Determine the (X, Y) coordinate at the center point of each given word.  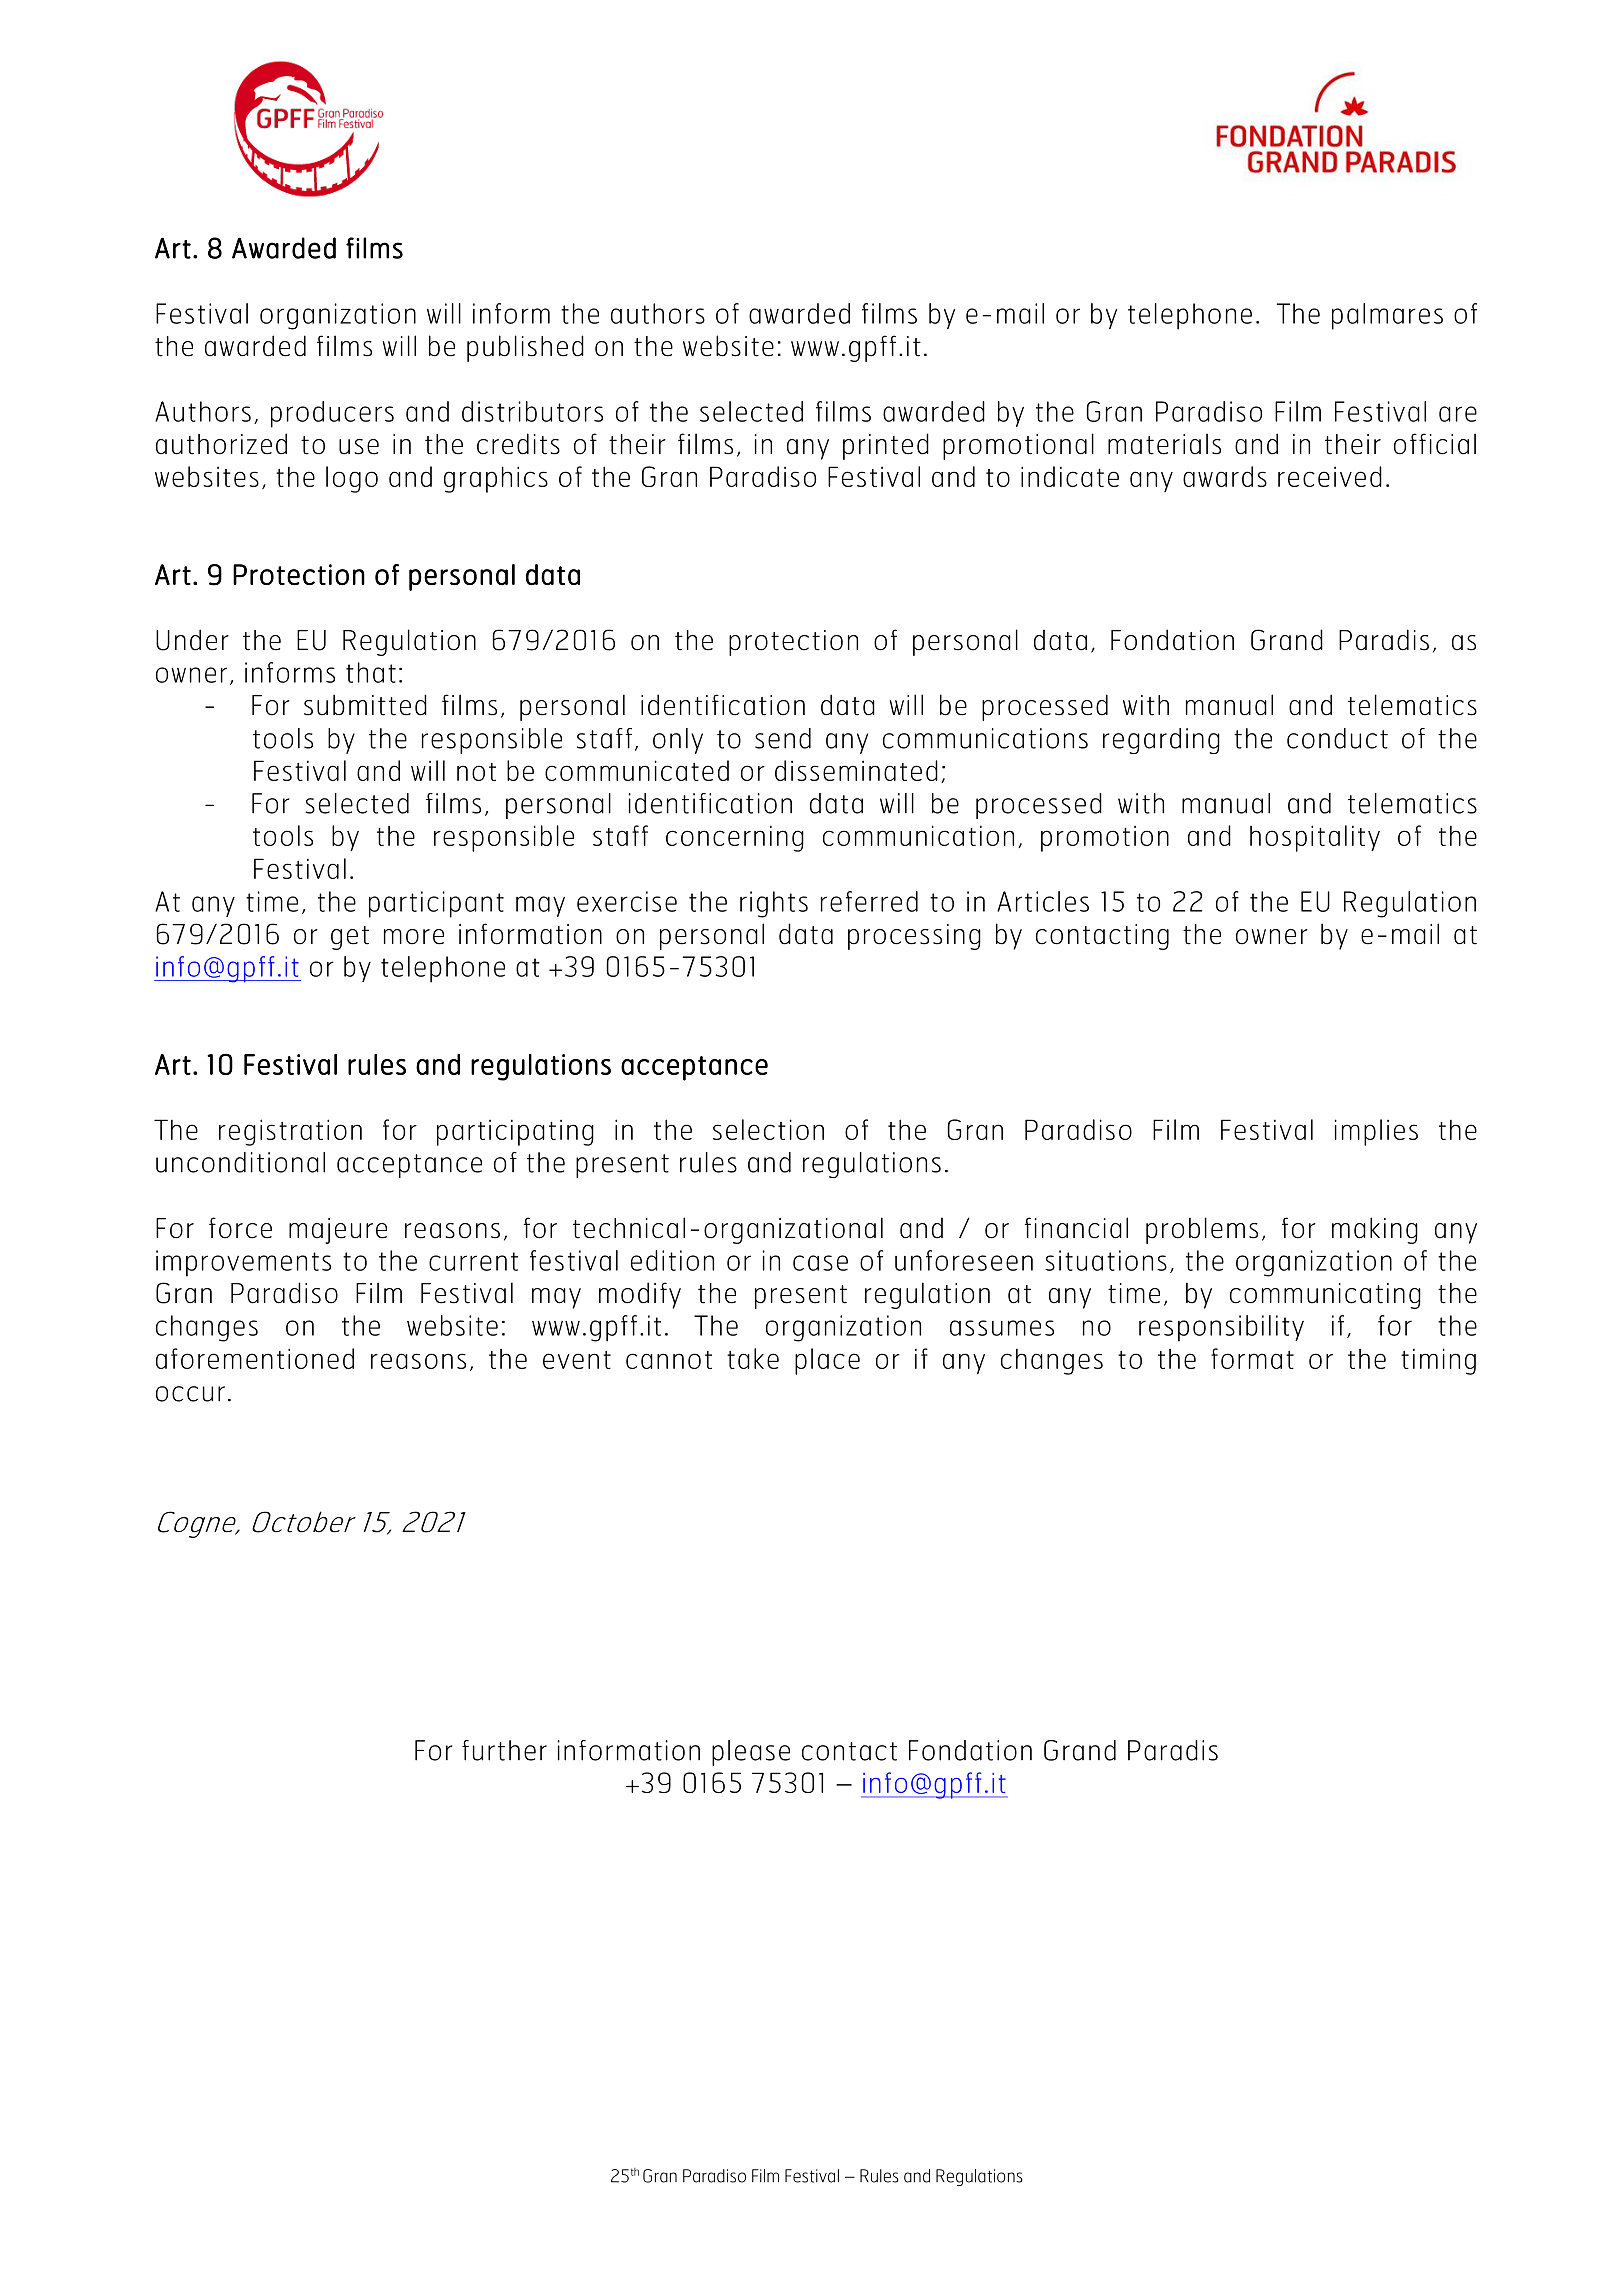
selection (768, 1129)
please (751, 1753)
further (504, 1750)
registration (290, 1132)
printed (886, 446)
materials (1164, 444)
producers (332, 414)
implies (1376, 1132)
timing (1438, 1361)
